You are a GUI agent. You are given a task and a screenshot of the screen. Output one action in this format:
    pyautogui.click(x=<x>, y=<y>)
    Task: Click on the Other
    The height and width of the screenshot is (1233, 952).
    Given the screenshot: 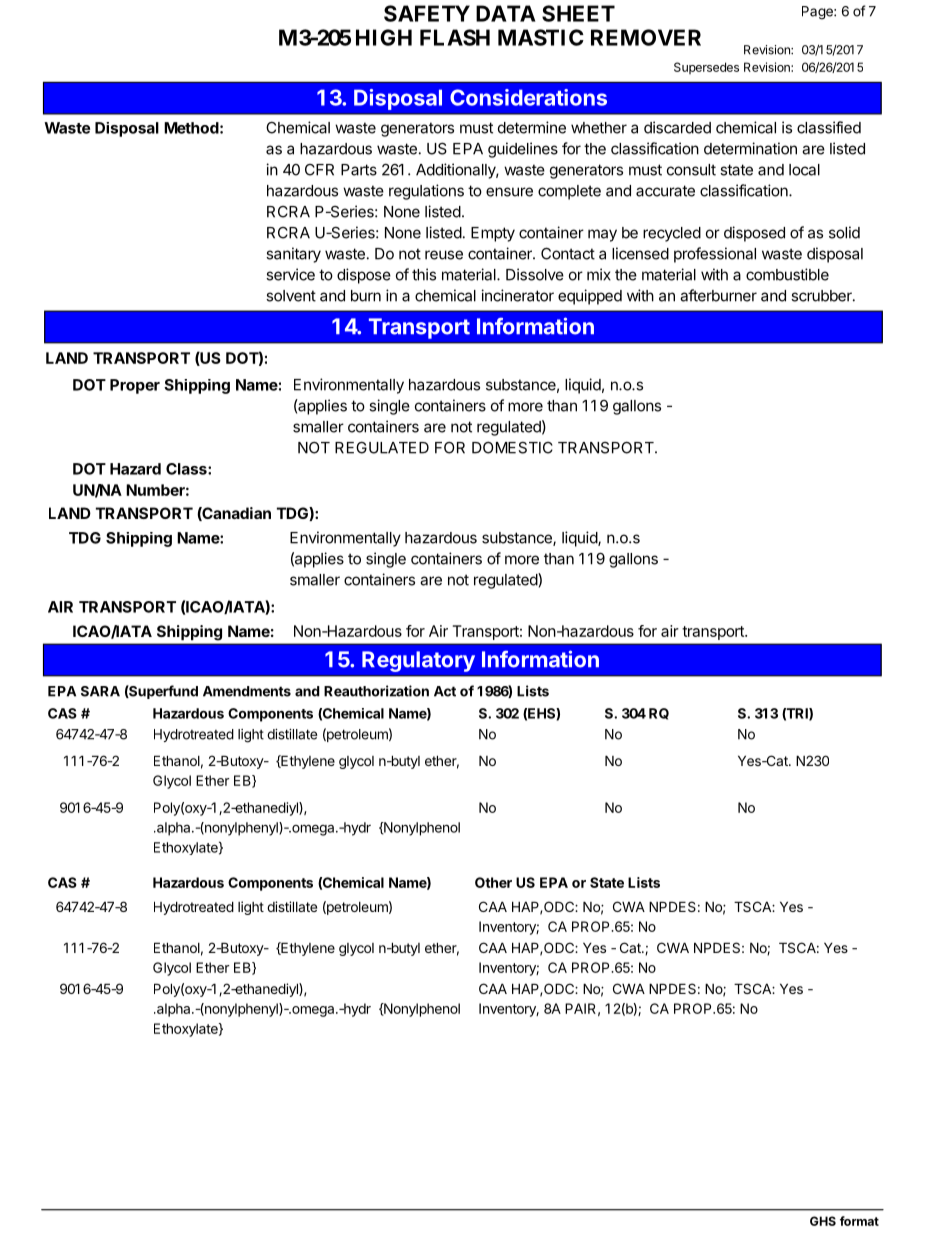 What is the action you would take?
    pyautogui.click(x=493, y=882)
